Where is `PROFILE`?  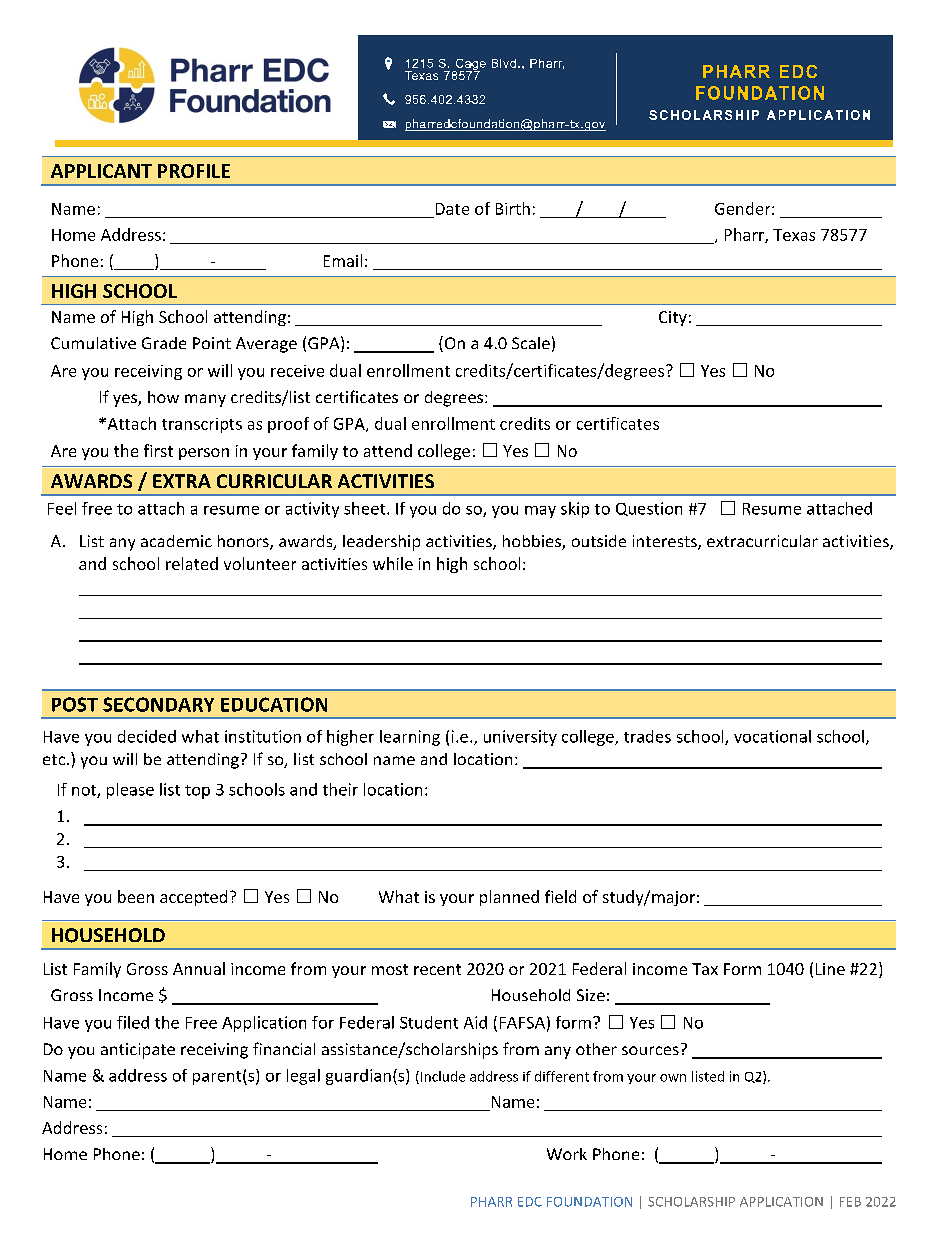
PROFILE is located at coordinates (194, 171).
